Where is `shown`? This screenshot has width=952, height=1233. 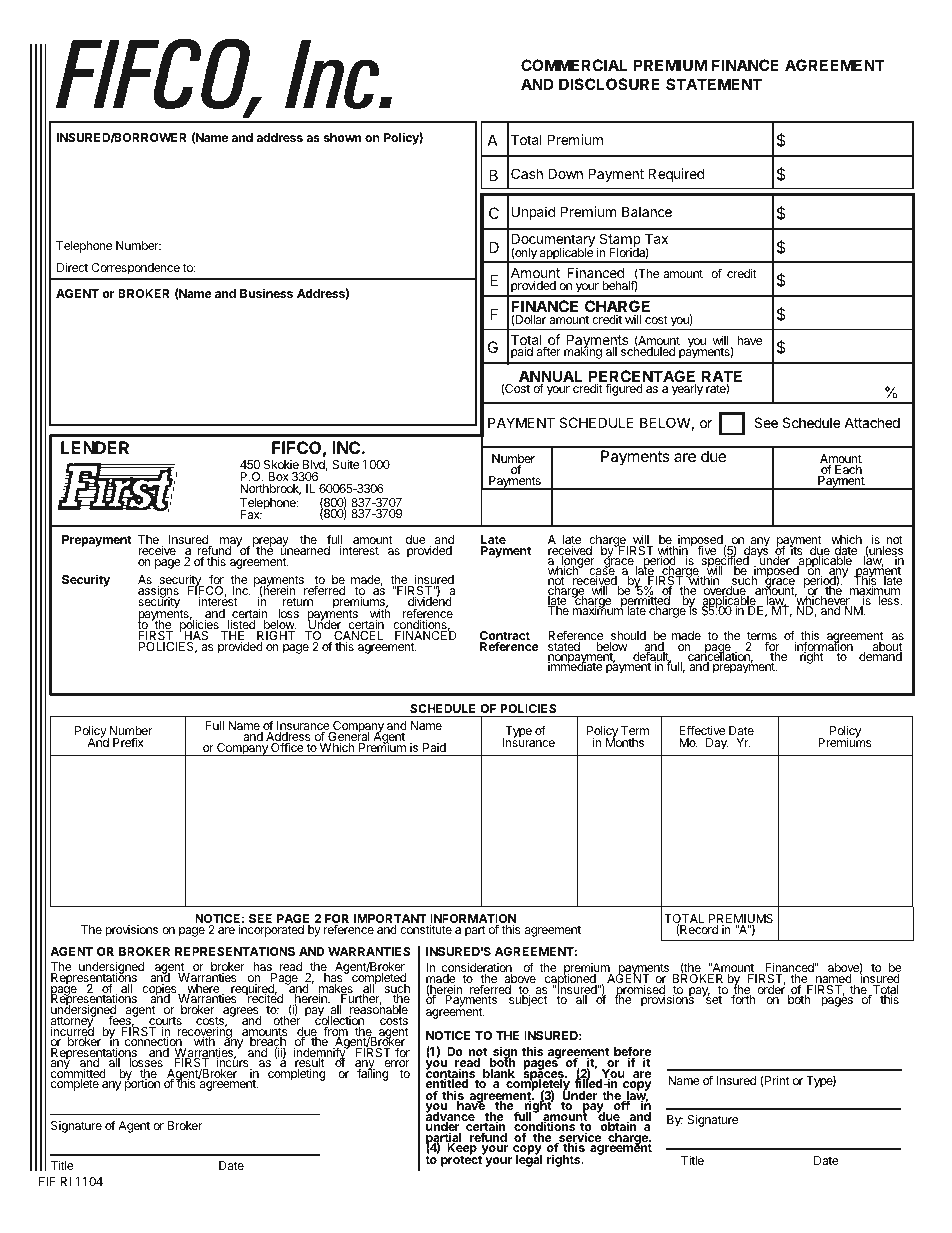 shown is located at coordinates (342, 137).
